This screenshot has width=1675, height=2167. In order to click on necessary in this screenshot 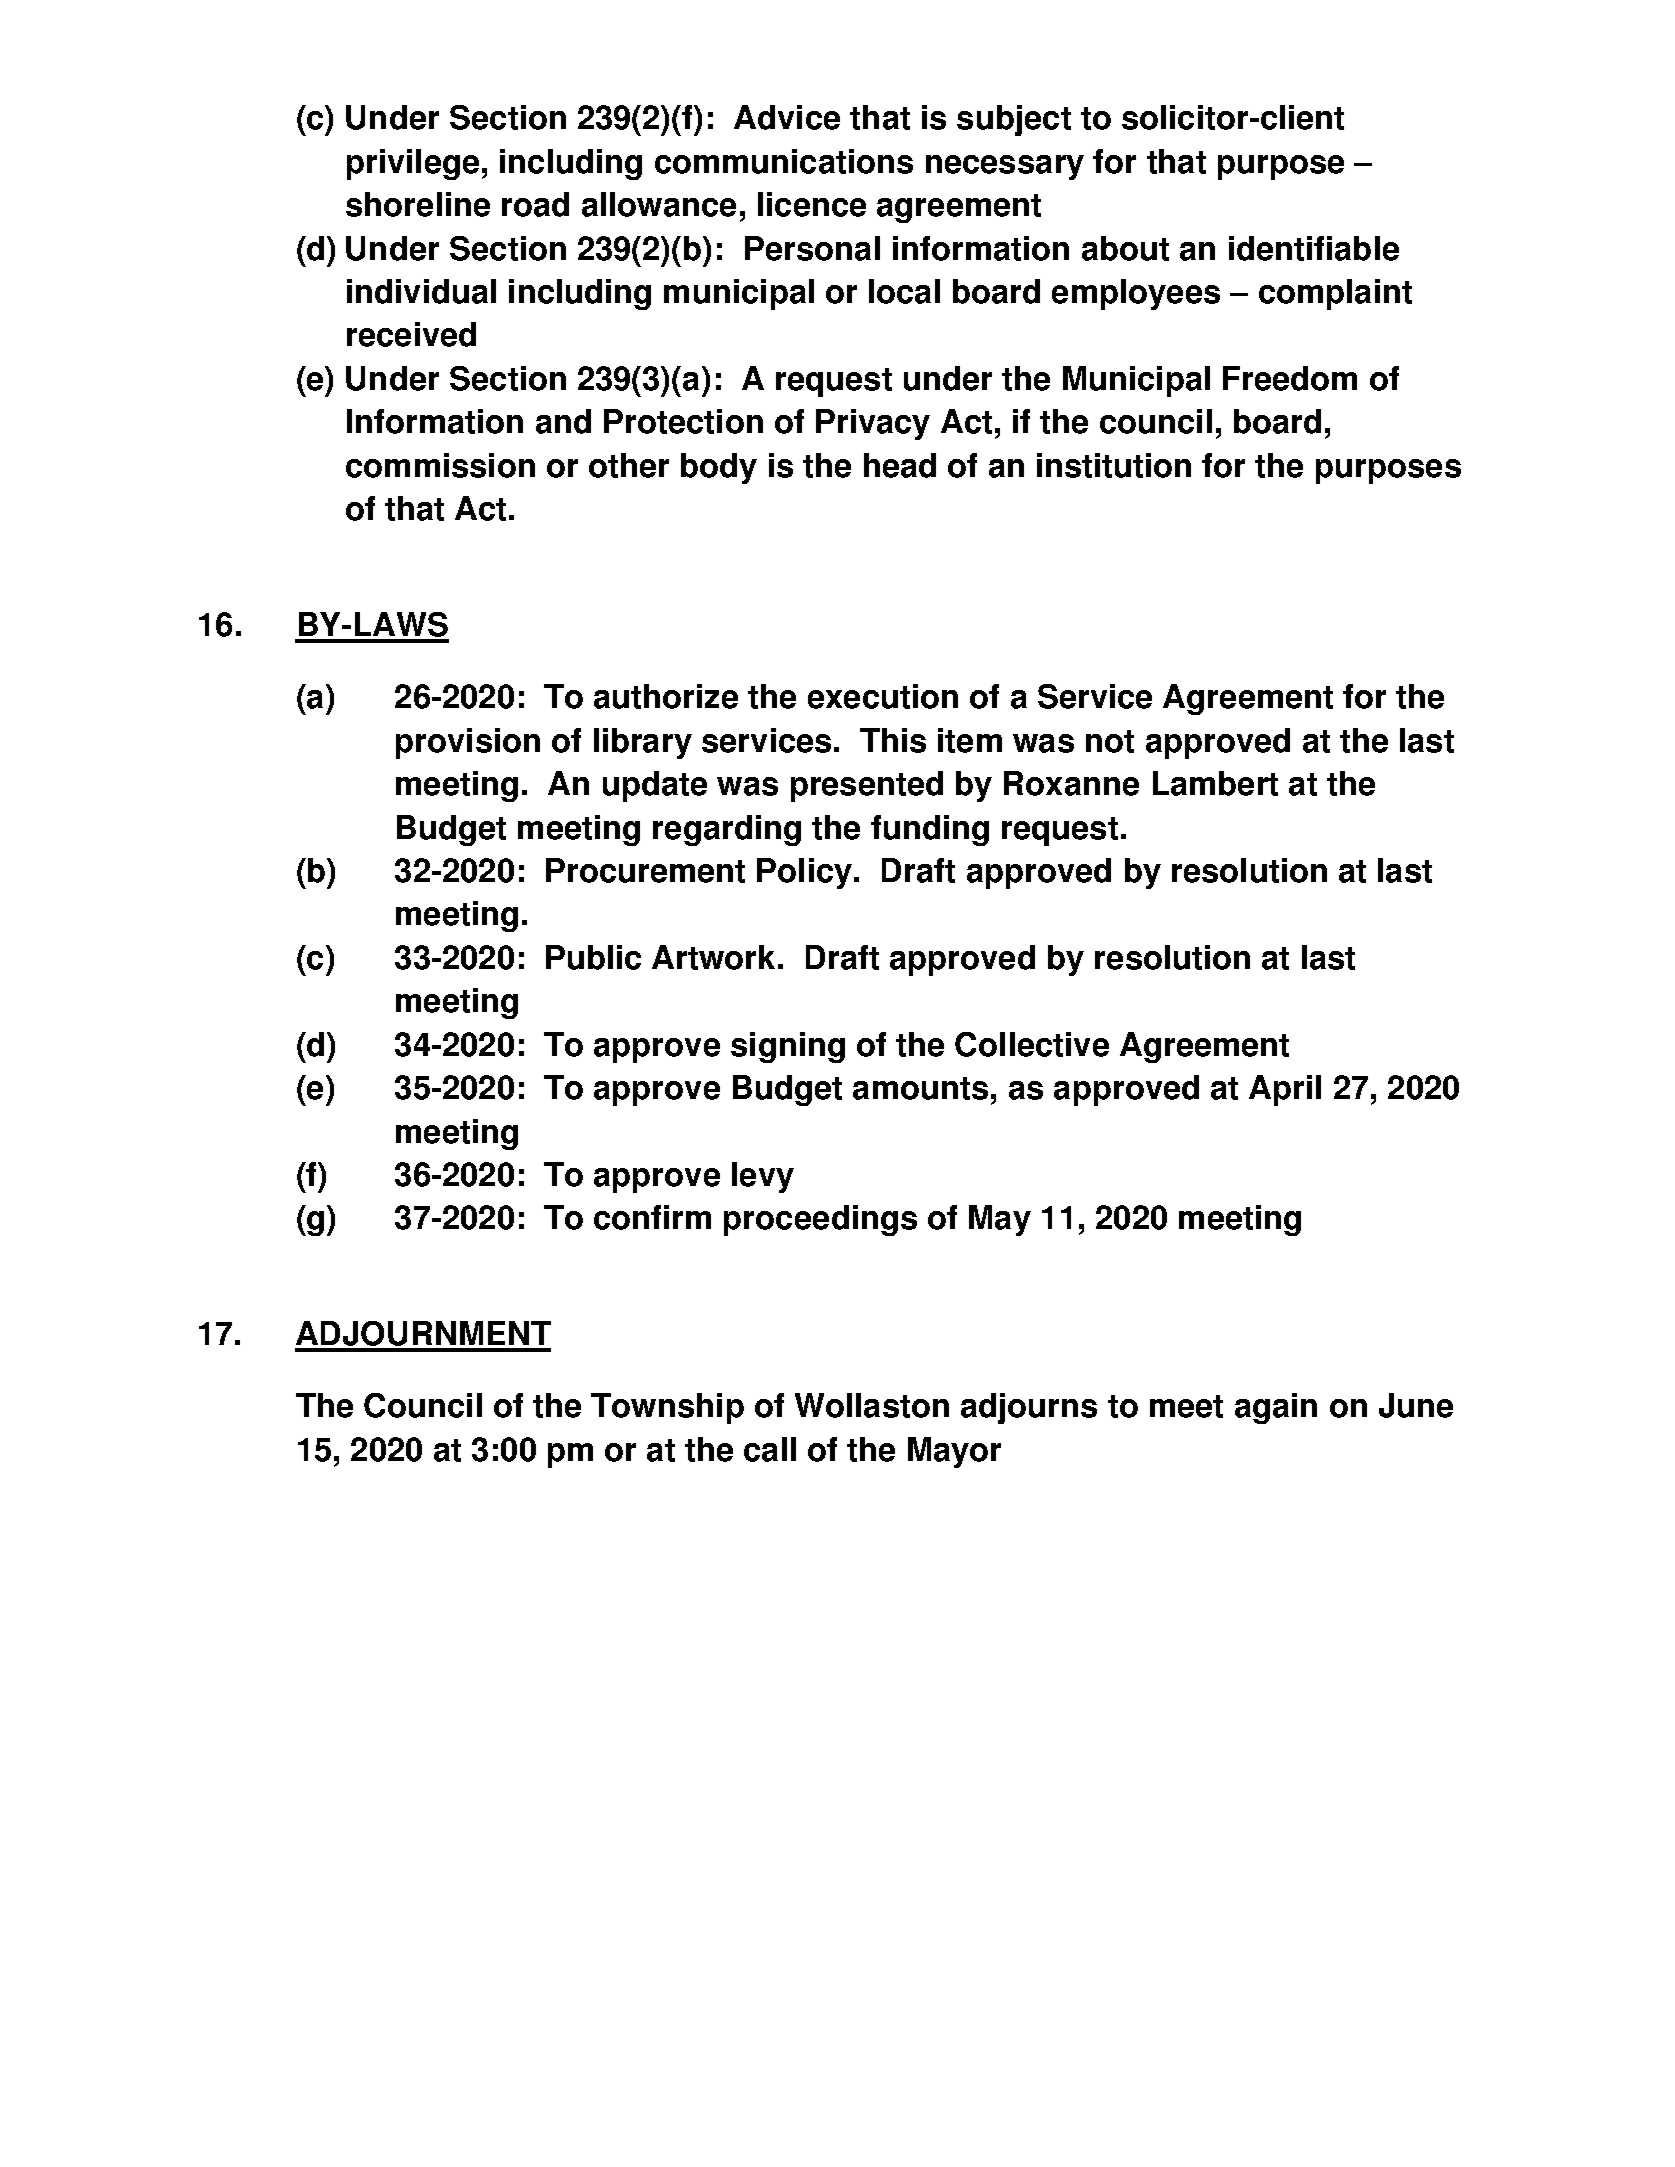, I will do `click(1005, 167)`.
